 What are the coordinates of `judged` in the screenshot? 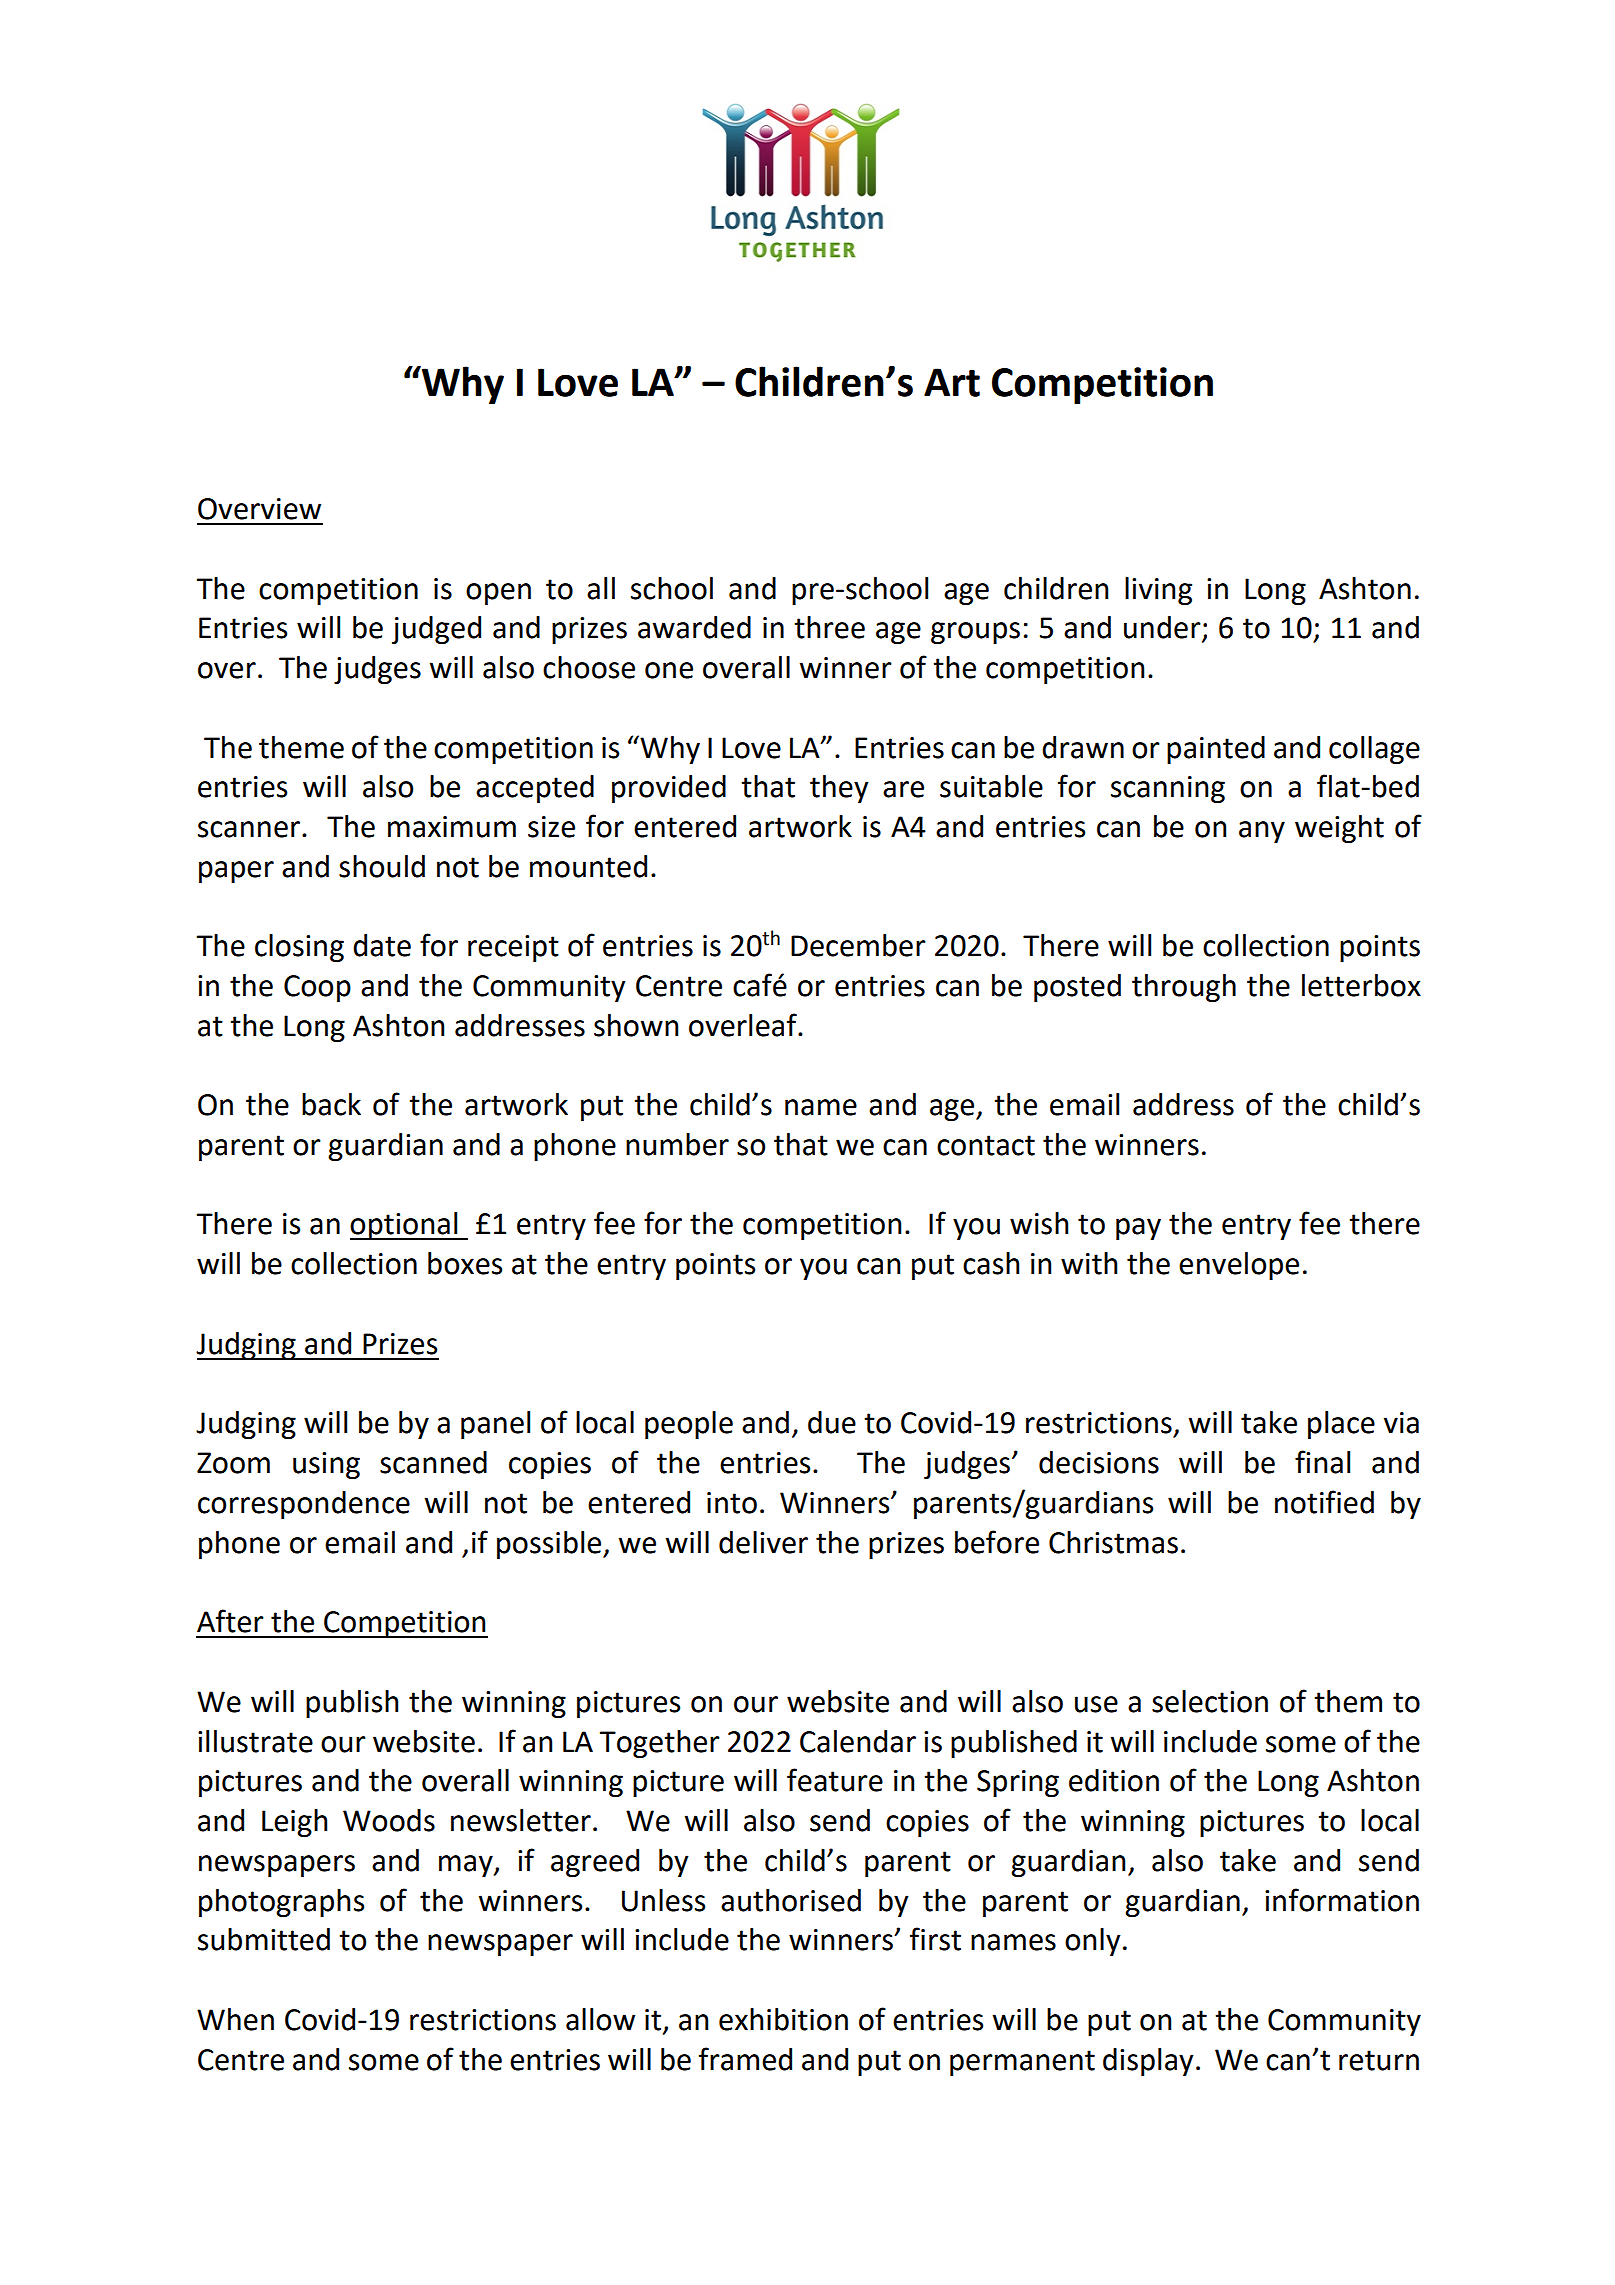 It's located at (436, 630).
